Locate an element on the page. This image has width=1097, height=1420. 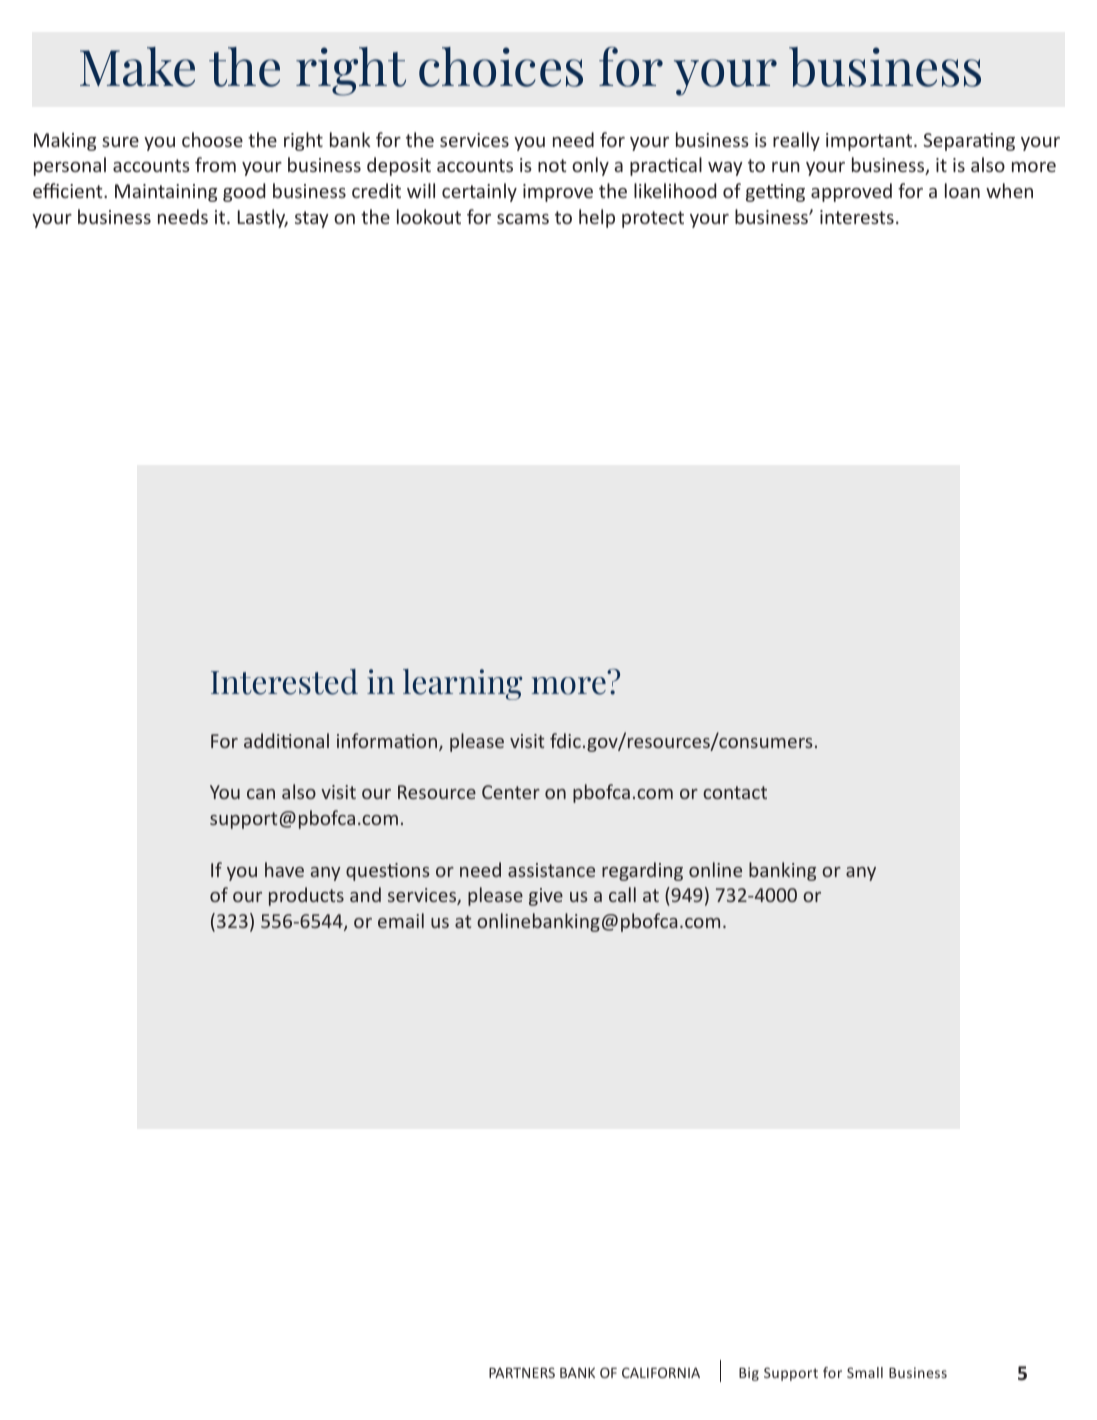
Interested is located at coordinates (284, 682).
